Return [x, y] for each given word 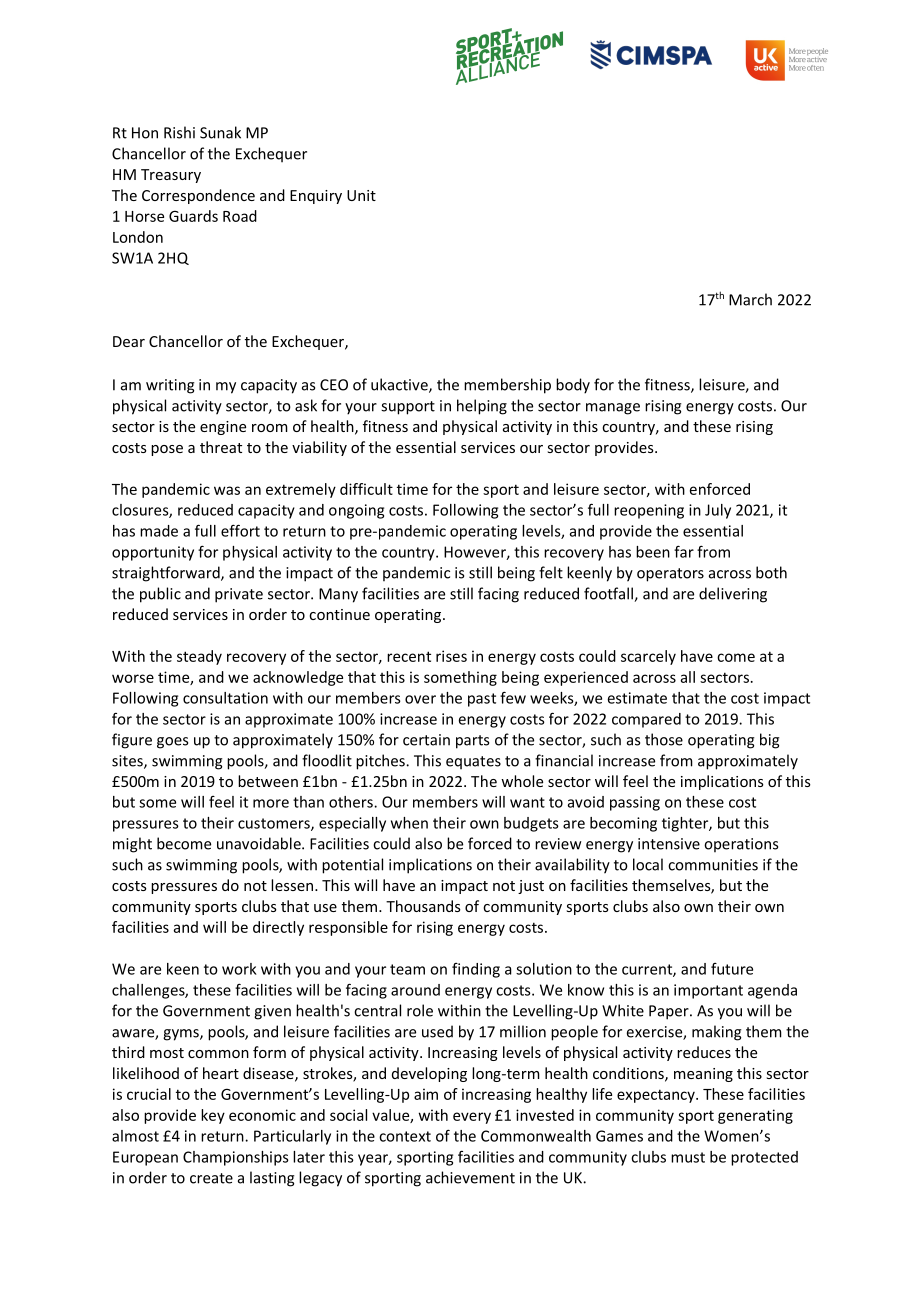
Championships [236, 1158]
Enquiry [316, 197]
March [750, 299]
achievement [470, 1177]
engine [223, 428]
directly [278, 928]
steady [199, 657]
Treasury [171, 176]
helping [482, 407]
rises [451, 656]
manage [613, 409]
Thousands [423, 906]
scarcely [648, 657]
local [648, 864]
